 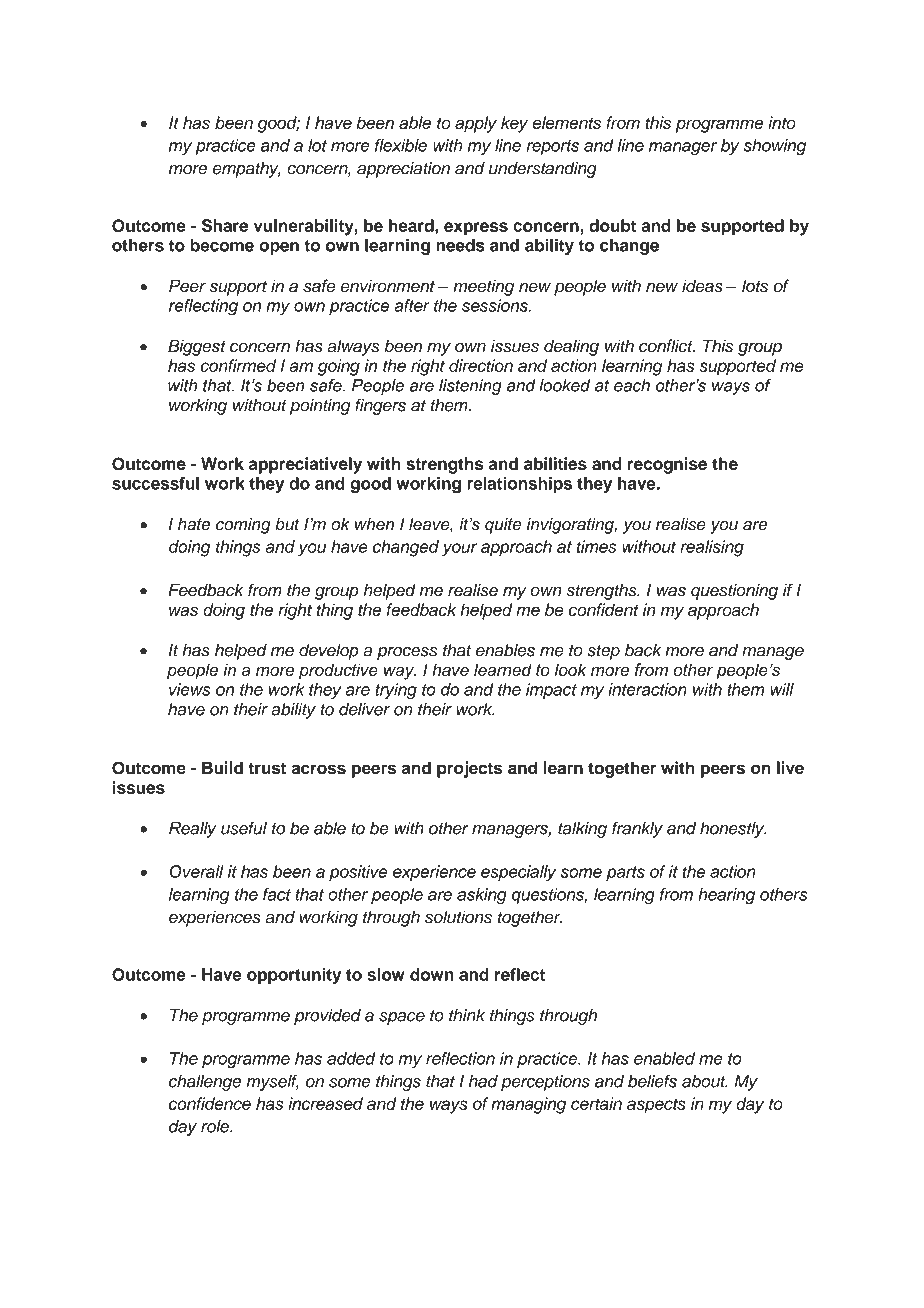 I want to click on Biggest, so click(x=197, y=347).
